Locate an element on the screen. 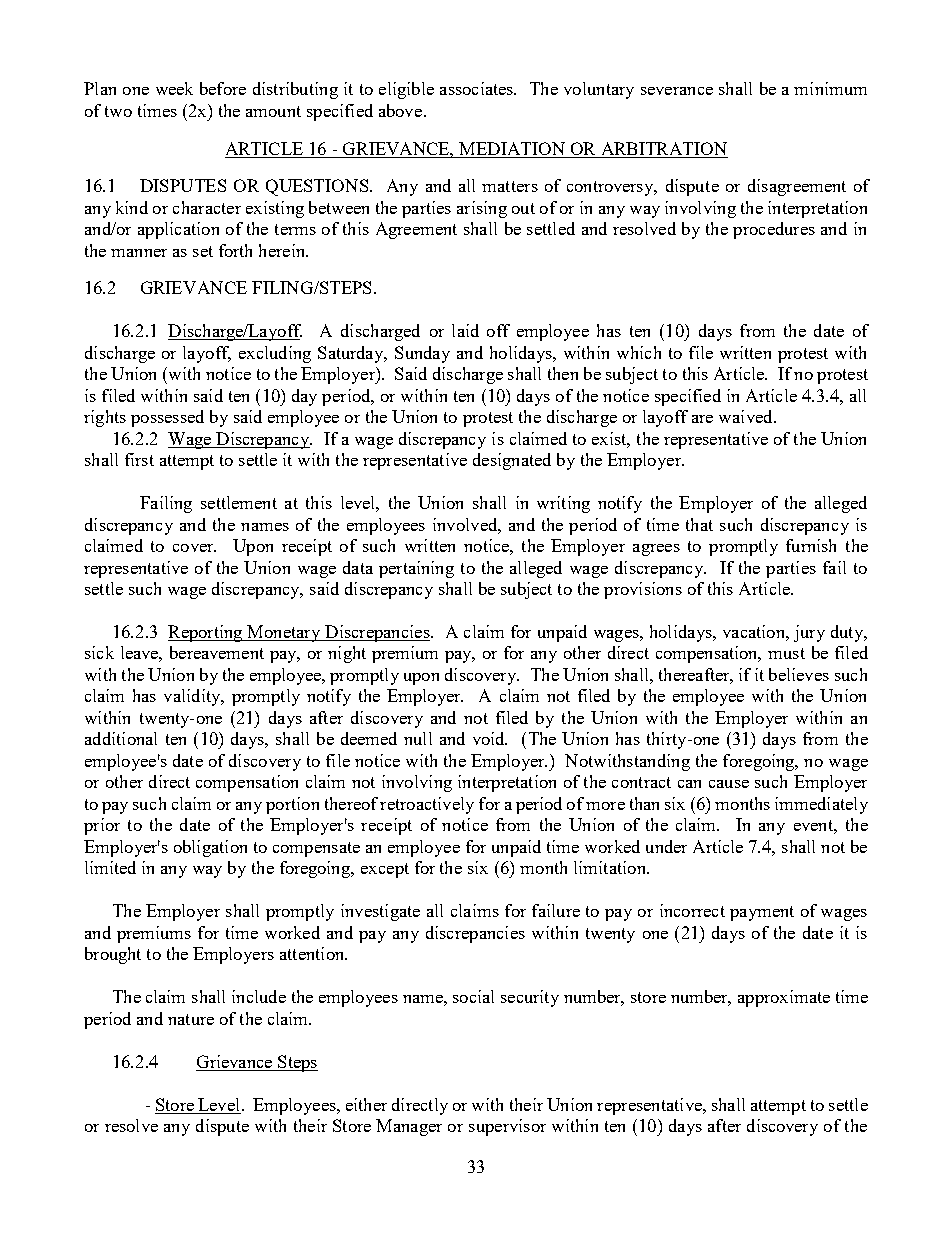 This screenshot has width=952, height=1233. week is located at coordinates (174, 88).
